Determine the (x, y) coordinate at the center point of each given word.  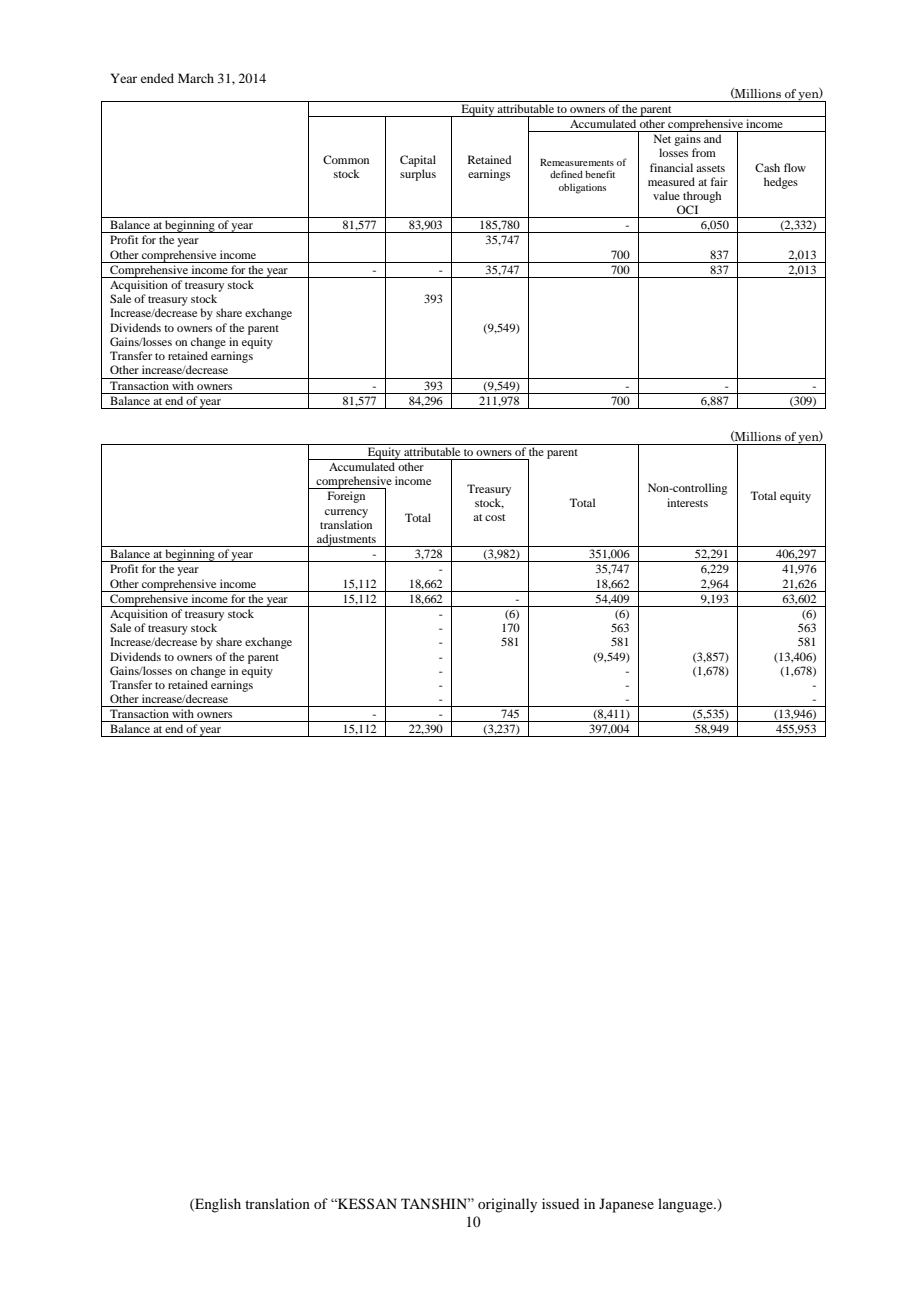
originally (507, 1205)
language (686, 1205)
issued (560, 1203)
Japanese (626, 1205)
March (196, 78)
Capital (418, 161)
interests (687, 502)
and (712, 138)
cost (495, 517)
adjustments (346, 540)
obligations (582, 188)
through (702, 197)
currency (346, 513)
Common (346, 159)
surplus (418, 175)
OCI (687, 209)
